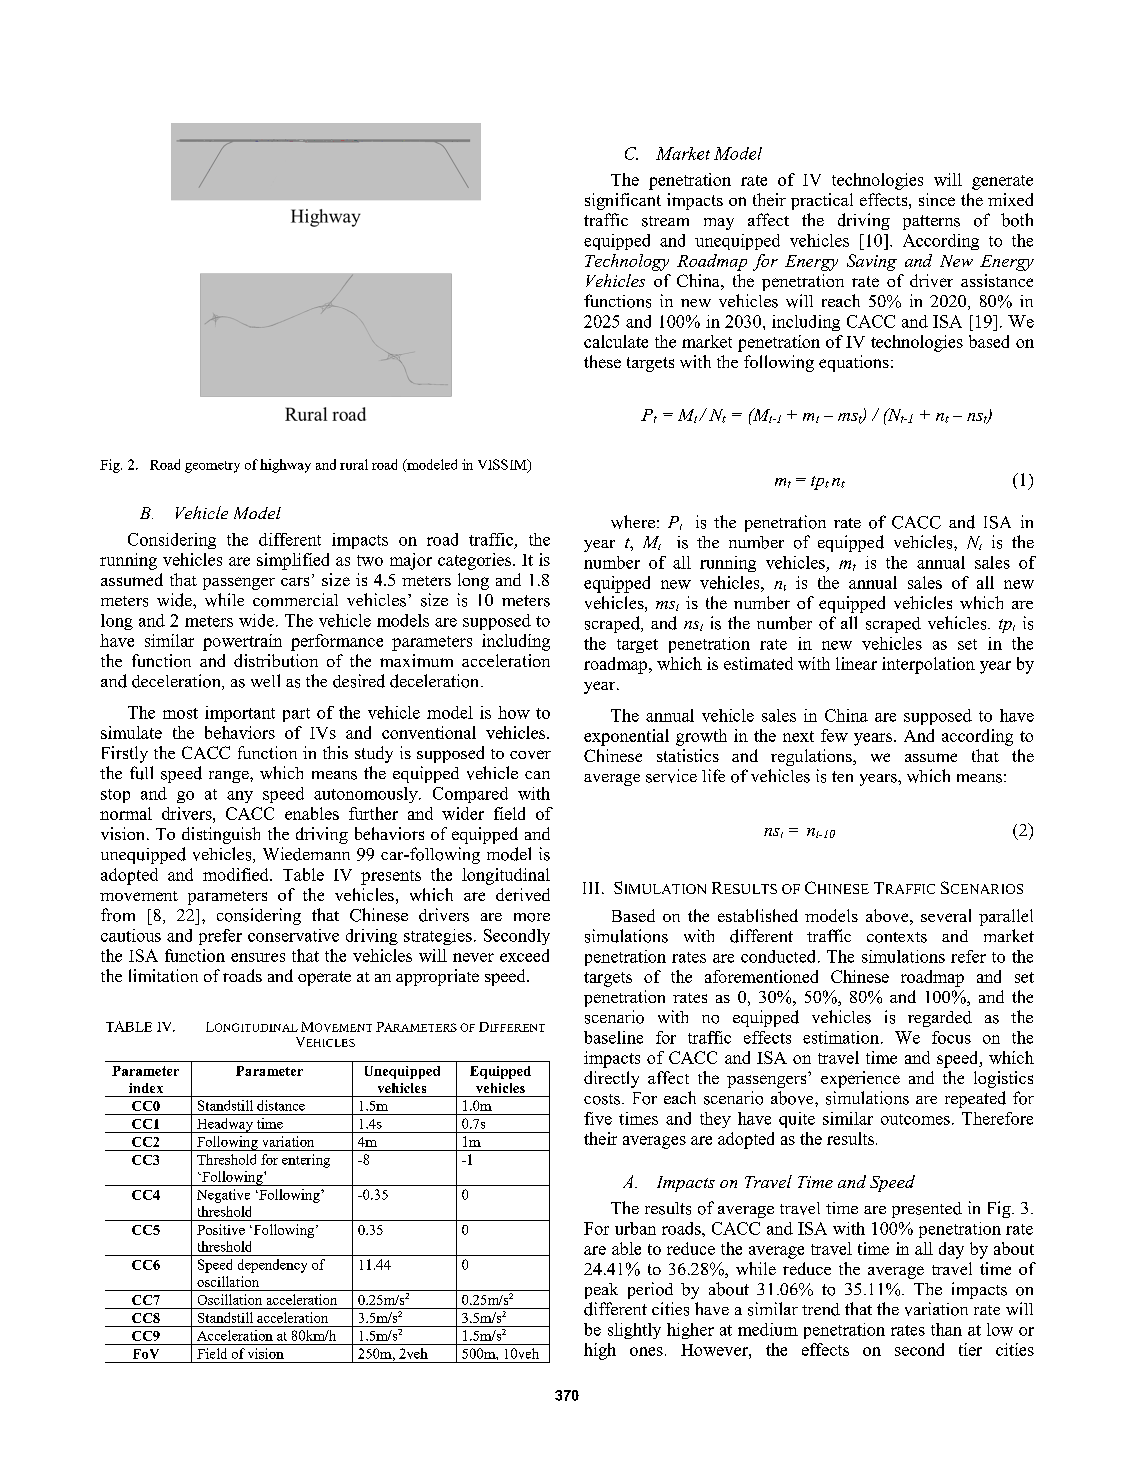 This screenshot has width=1134, height=1468. What do you see at coordinates (530, 754) in the screenshot?
I see `cover` at bounding box center [530, 754].
